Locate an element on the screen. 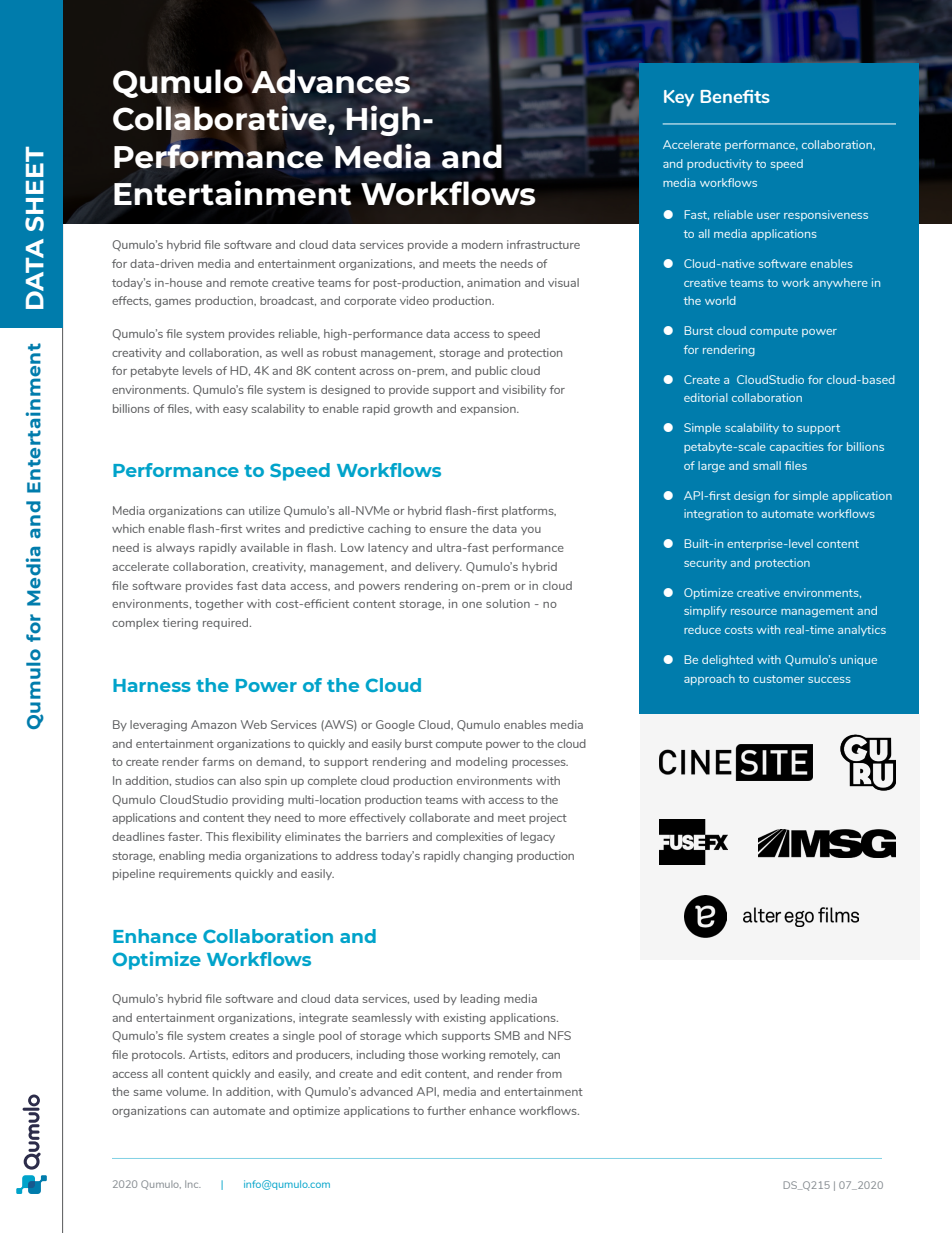 The height and width of the screenshot is (1233, 952). capacities is located at coordinates (797, 447).
